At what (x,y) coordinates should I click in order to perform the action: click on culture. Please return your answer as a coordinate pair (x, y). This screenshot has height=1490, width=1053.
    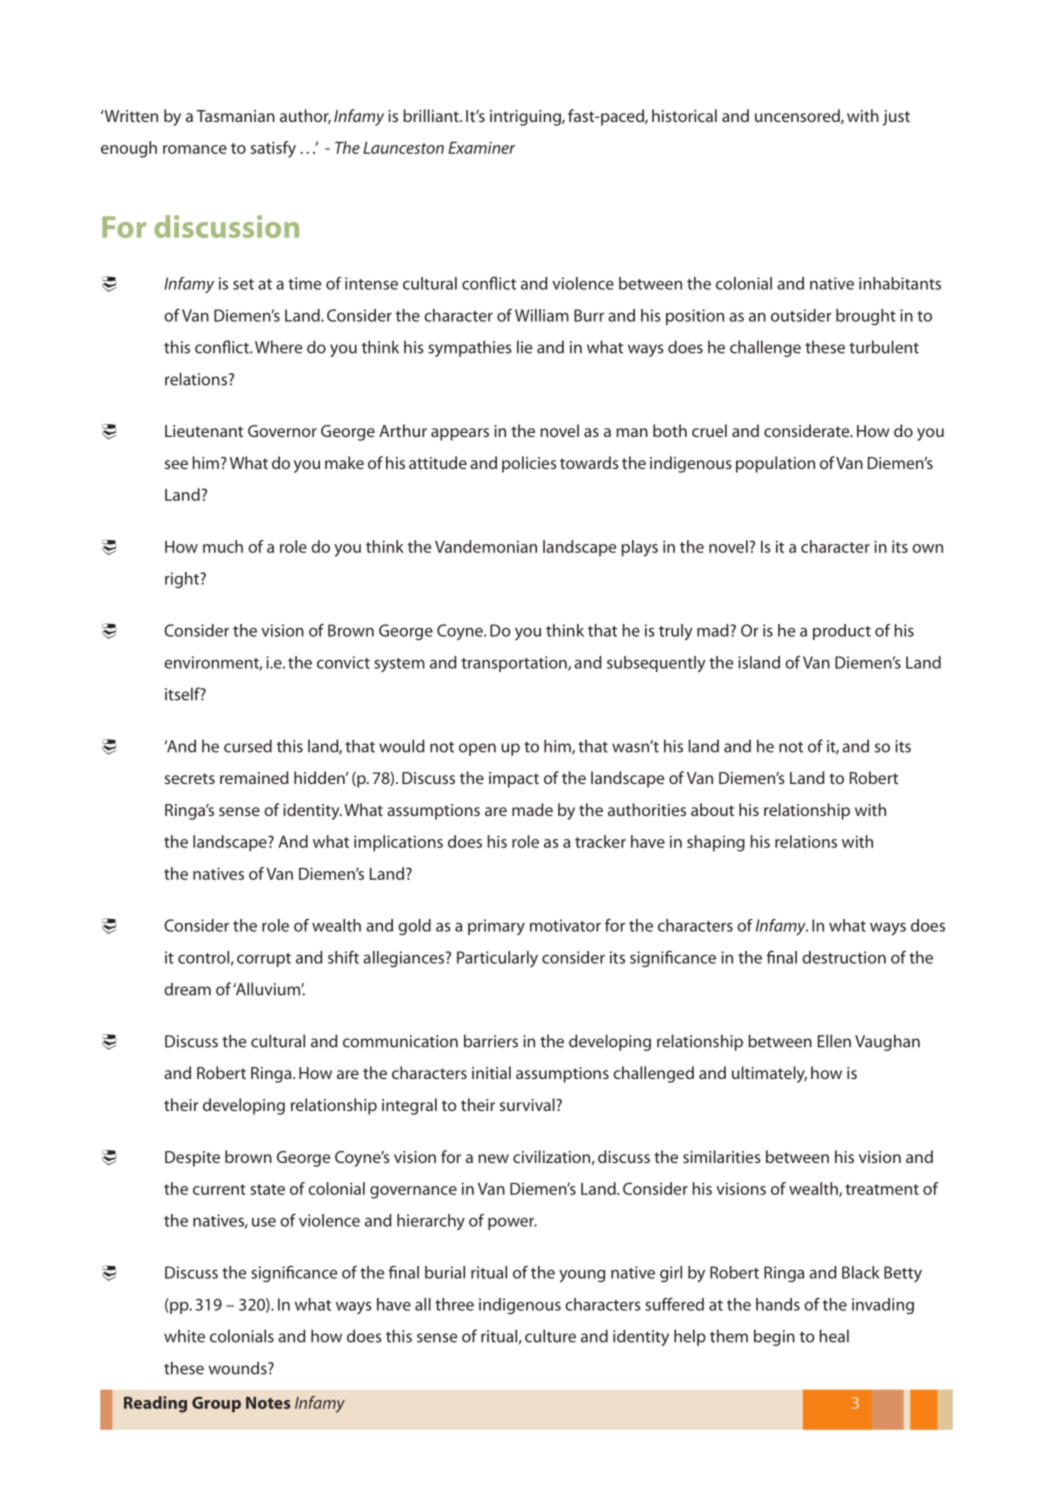
    Looking at the image, I should click on (550, 1336).
